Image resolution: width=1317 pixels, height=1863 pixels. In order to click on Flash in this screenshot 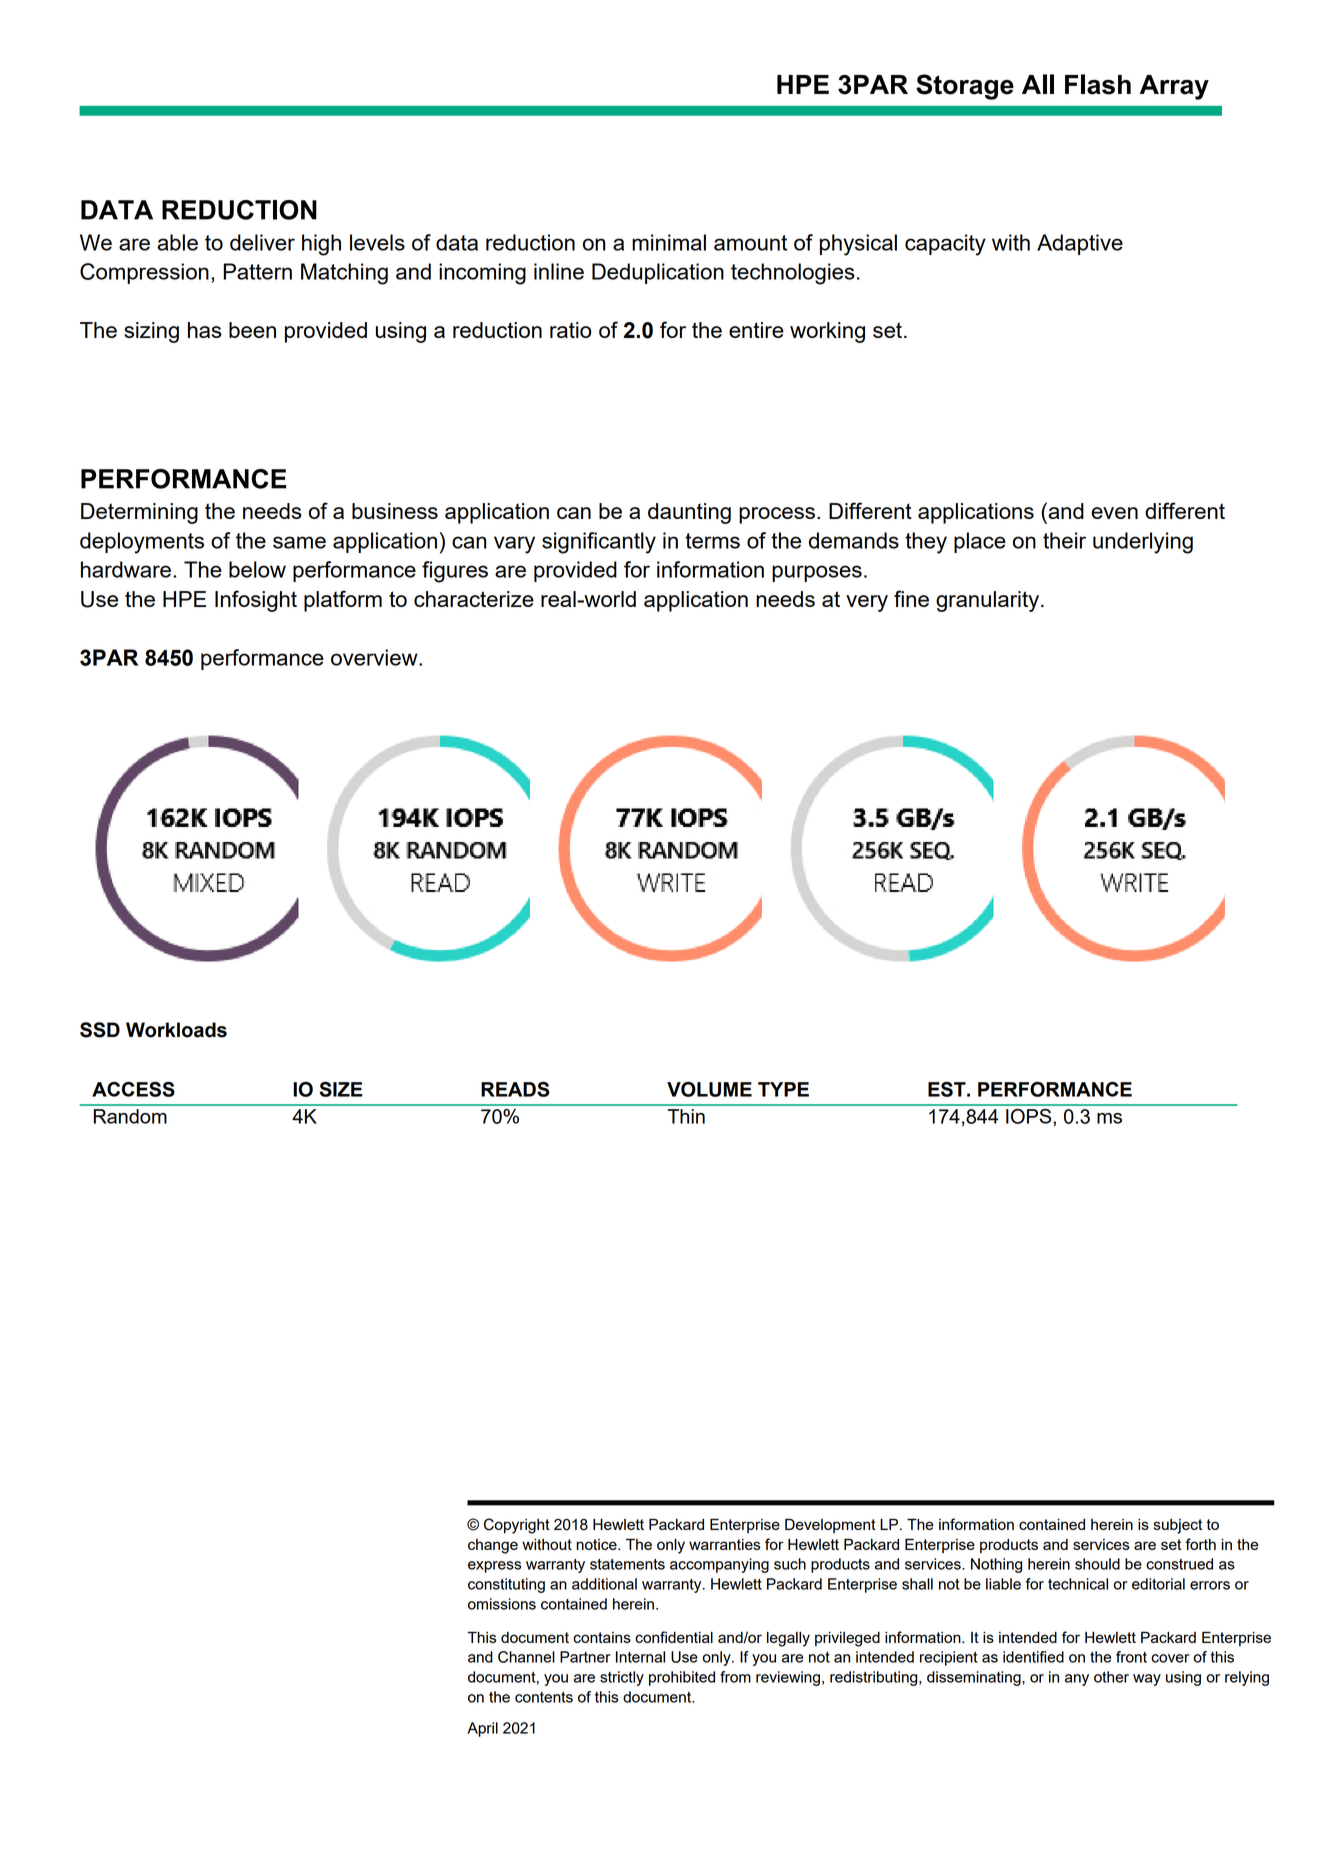, I will do `click(1098, 84)`.
